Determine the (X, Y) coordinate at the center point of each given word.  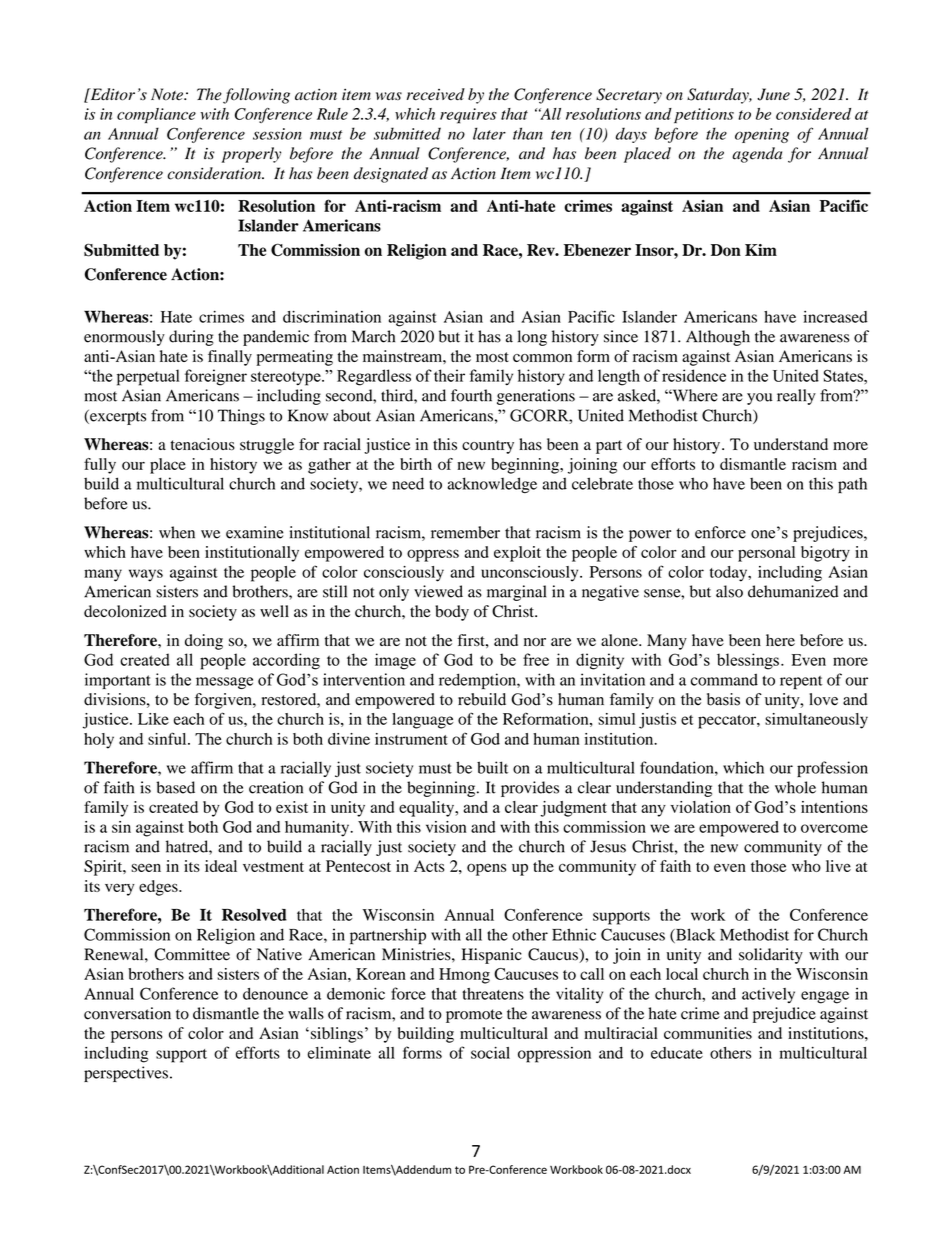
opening (762, 135)
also (729, 591)
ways (146, 575)
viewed (438, 591)
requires (468, 116)
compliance (156, 115)
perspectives (126, 1074)
